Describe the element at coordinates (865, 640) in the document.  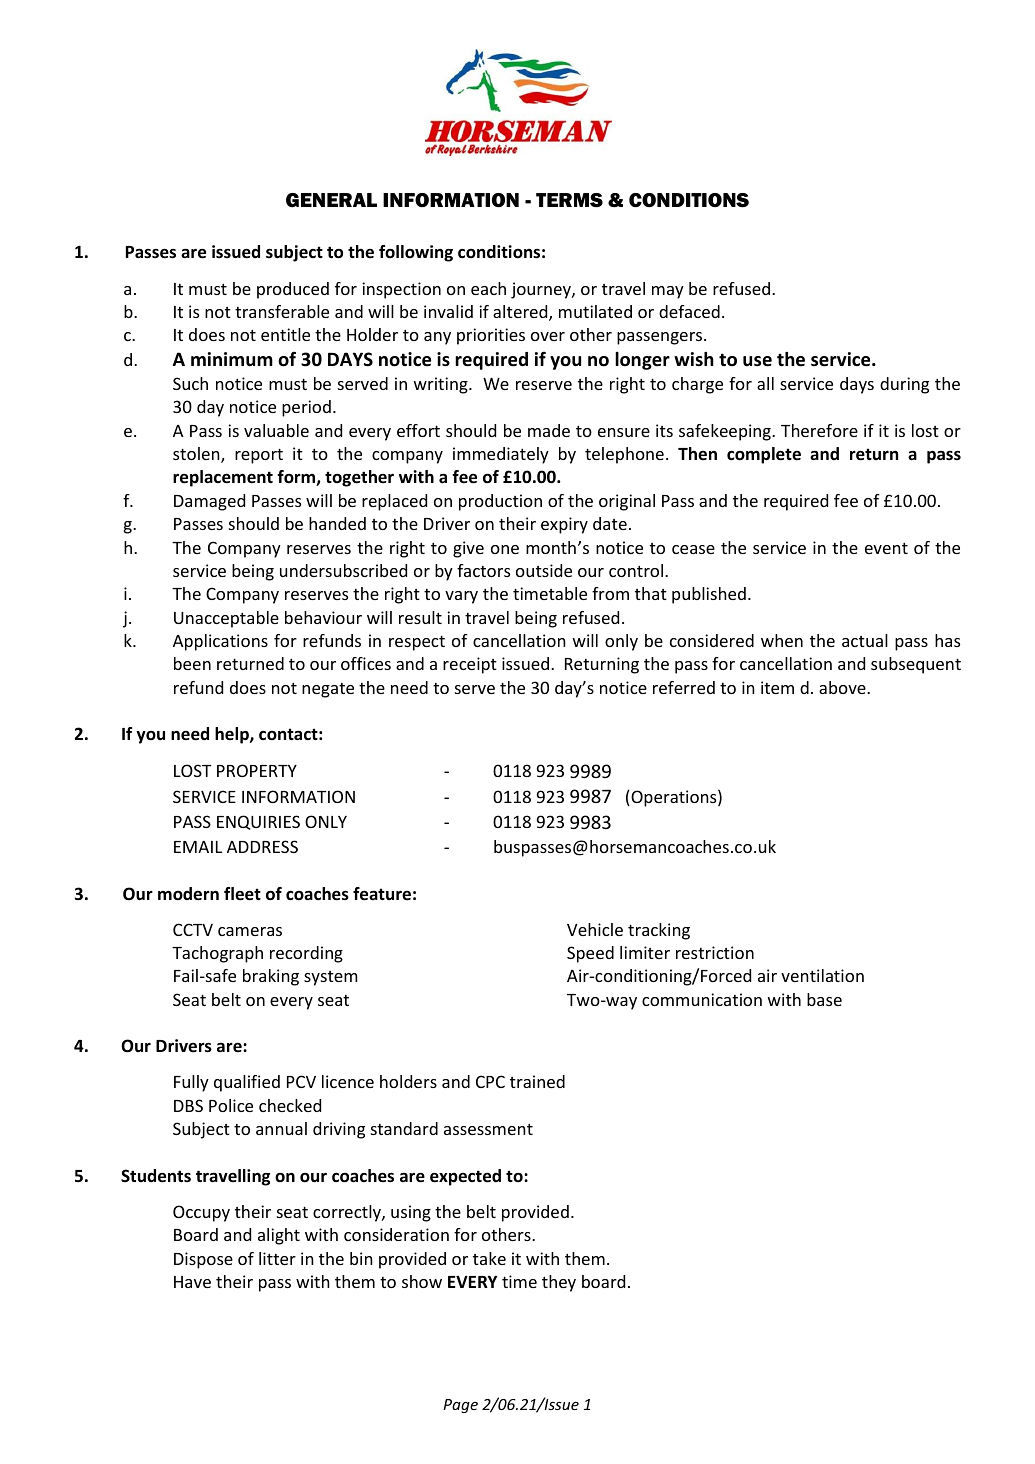
I see `actual` at that location.
